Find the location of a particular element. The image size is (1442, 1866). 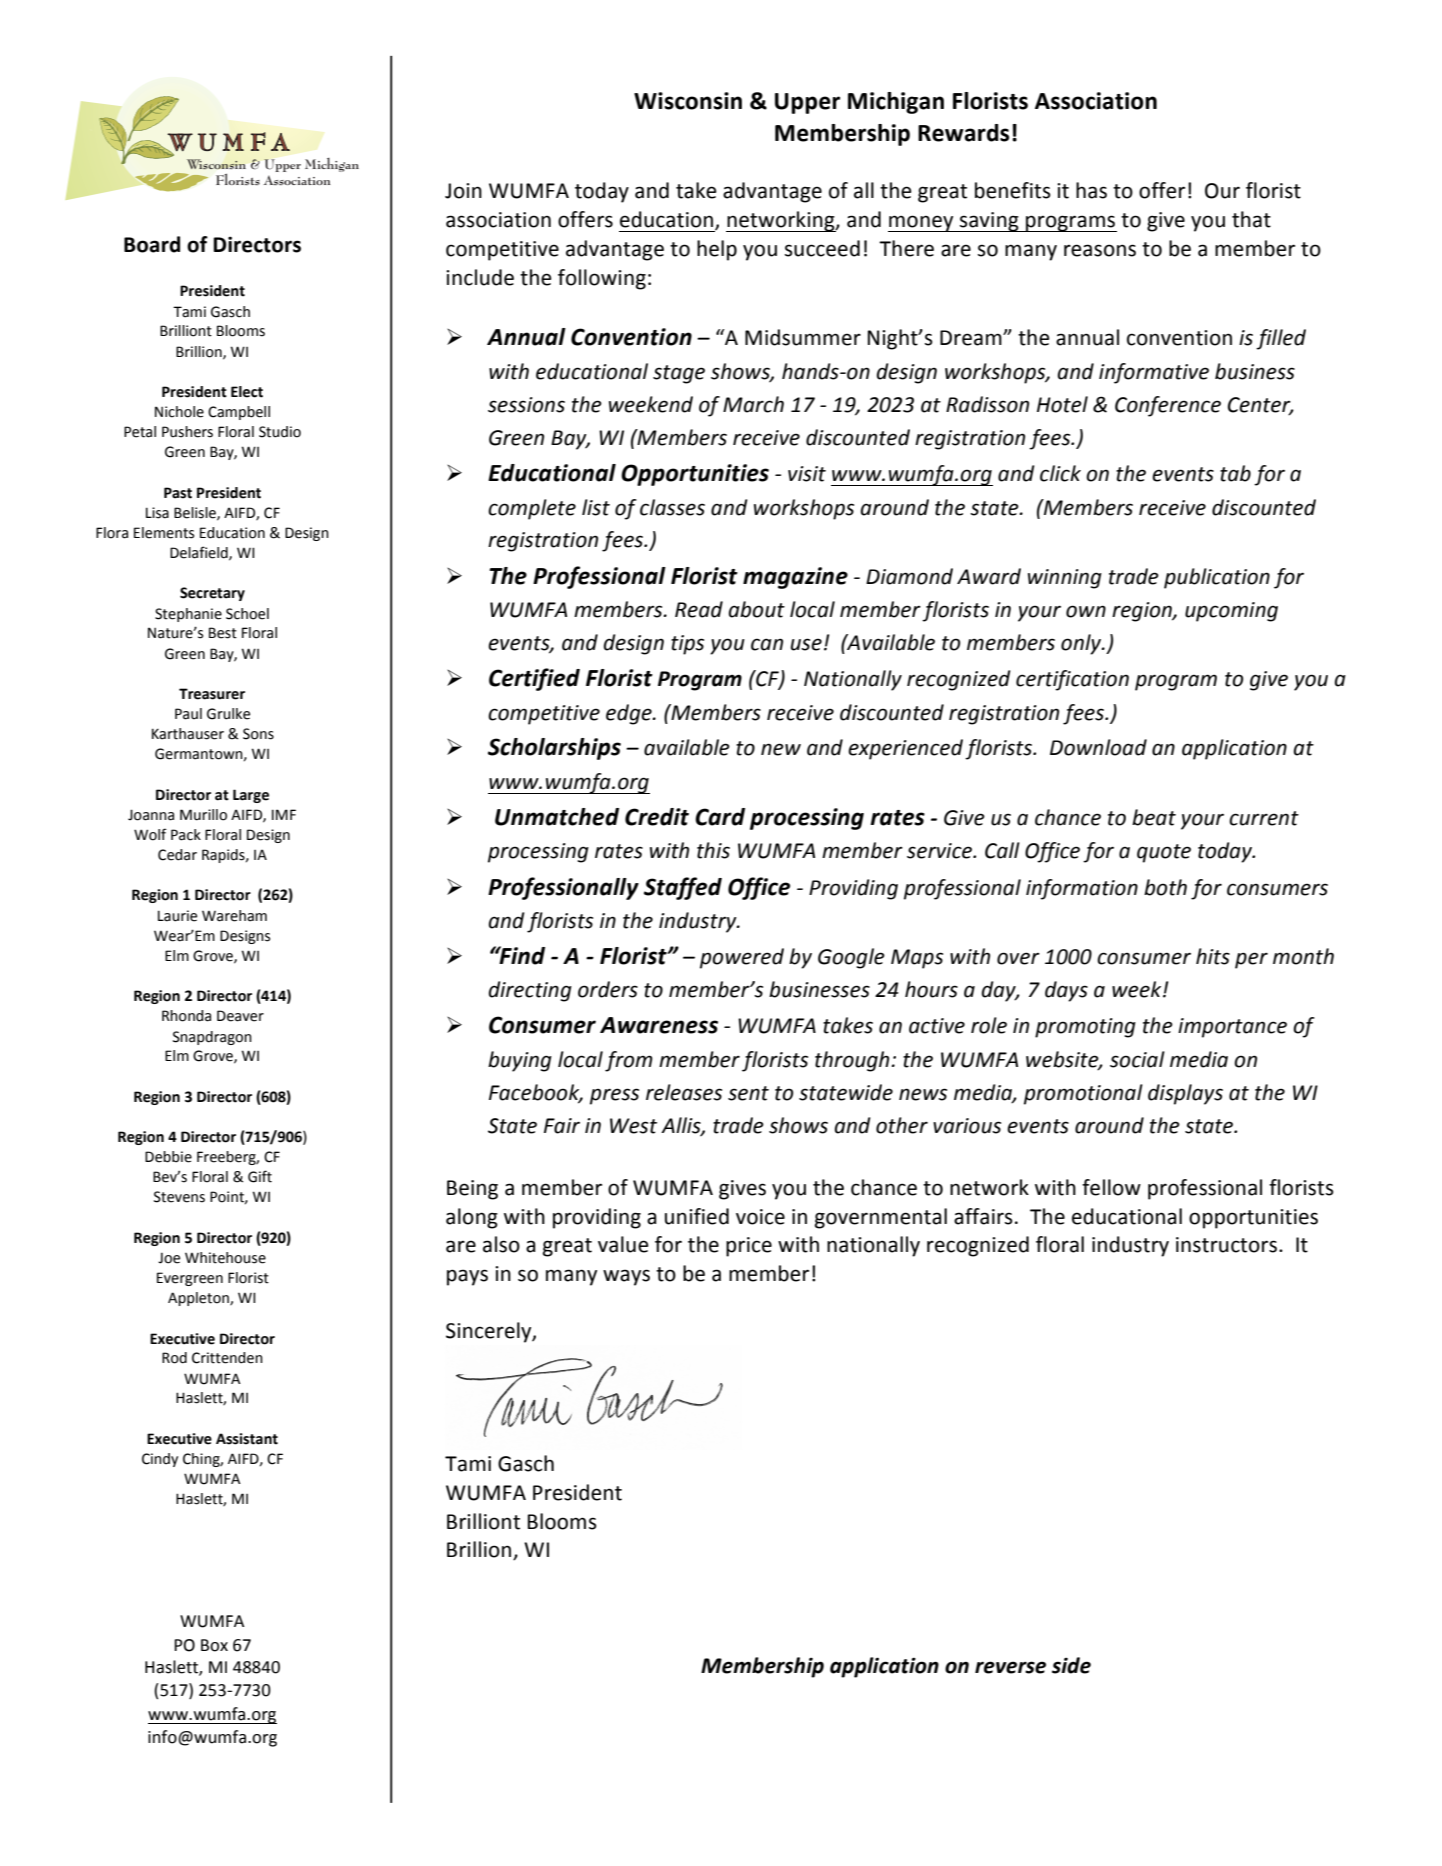

sent is located at coordinates (748, 1093).
